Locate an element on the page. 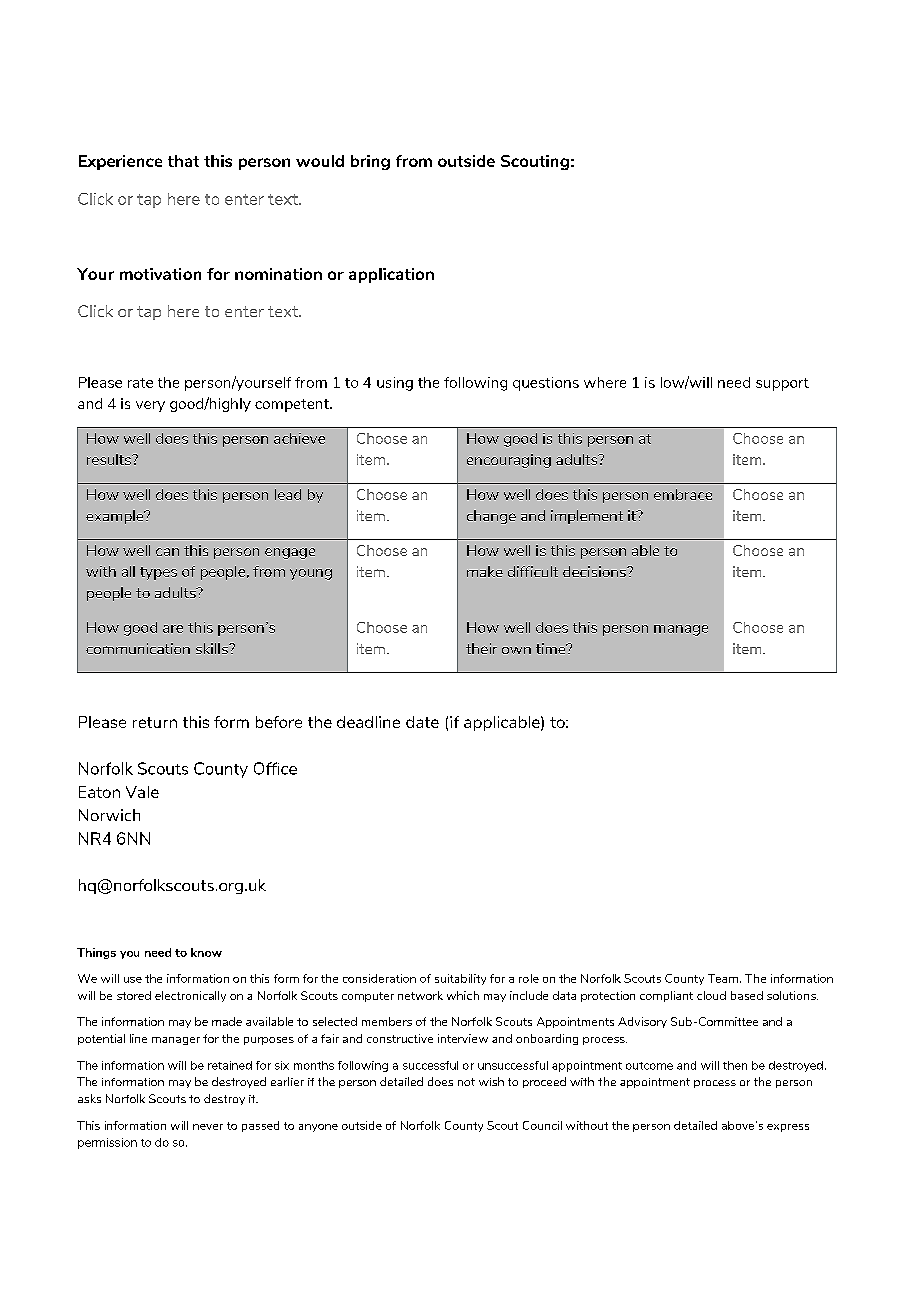  can is located at coordinates (167, 552).
